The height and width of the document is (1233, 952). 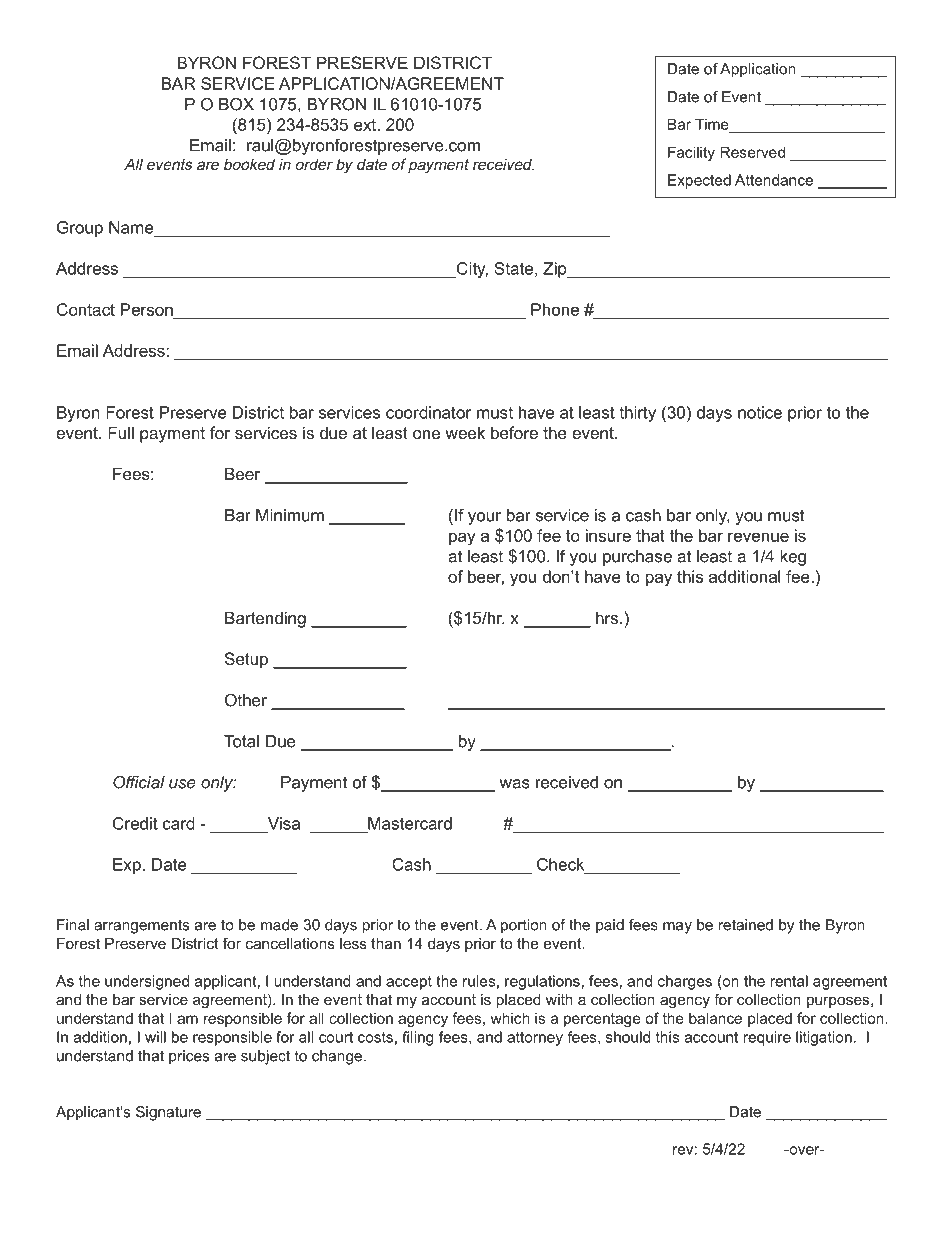 I want to click on BOX, so click(x=236, y=104).
